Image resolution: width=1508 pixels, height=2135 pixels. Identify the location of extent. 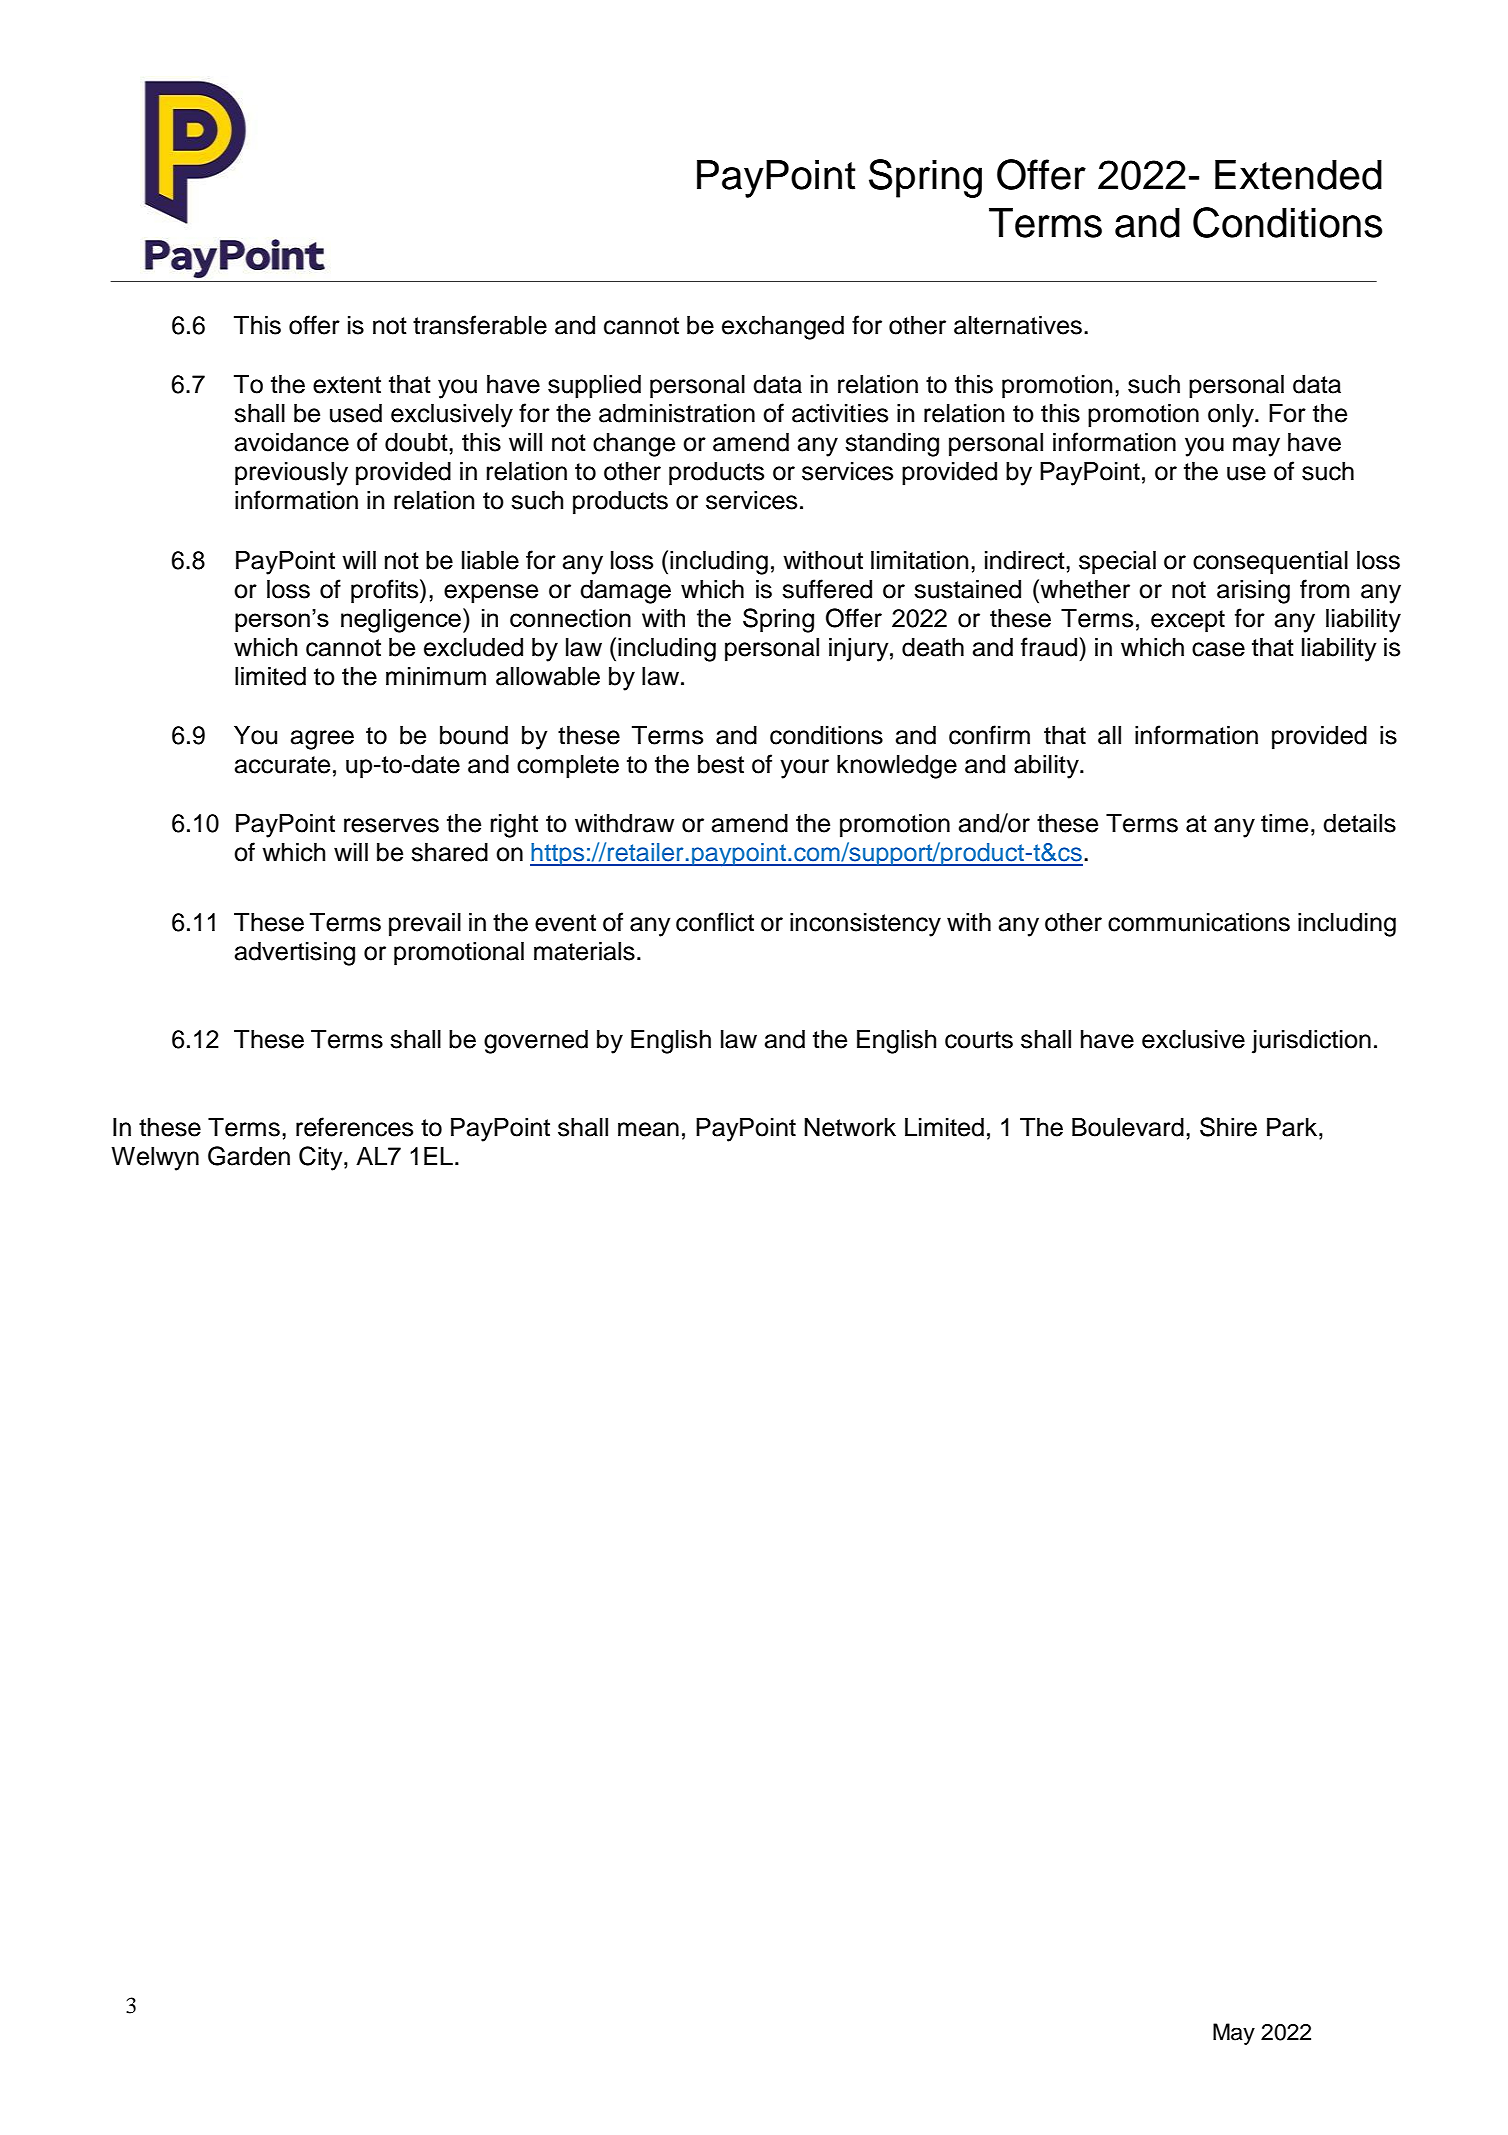
(347, 385).
